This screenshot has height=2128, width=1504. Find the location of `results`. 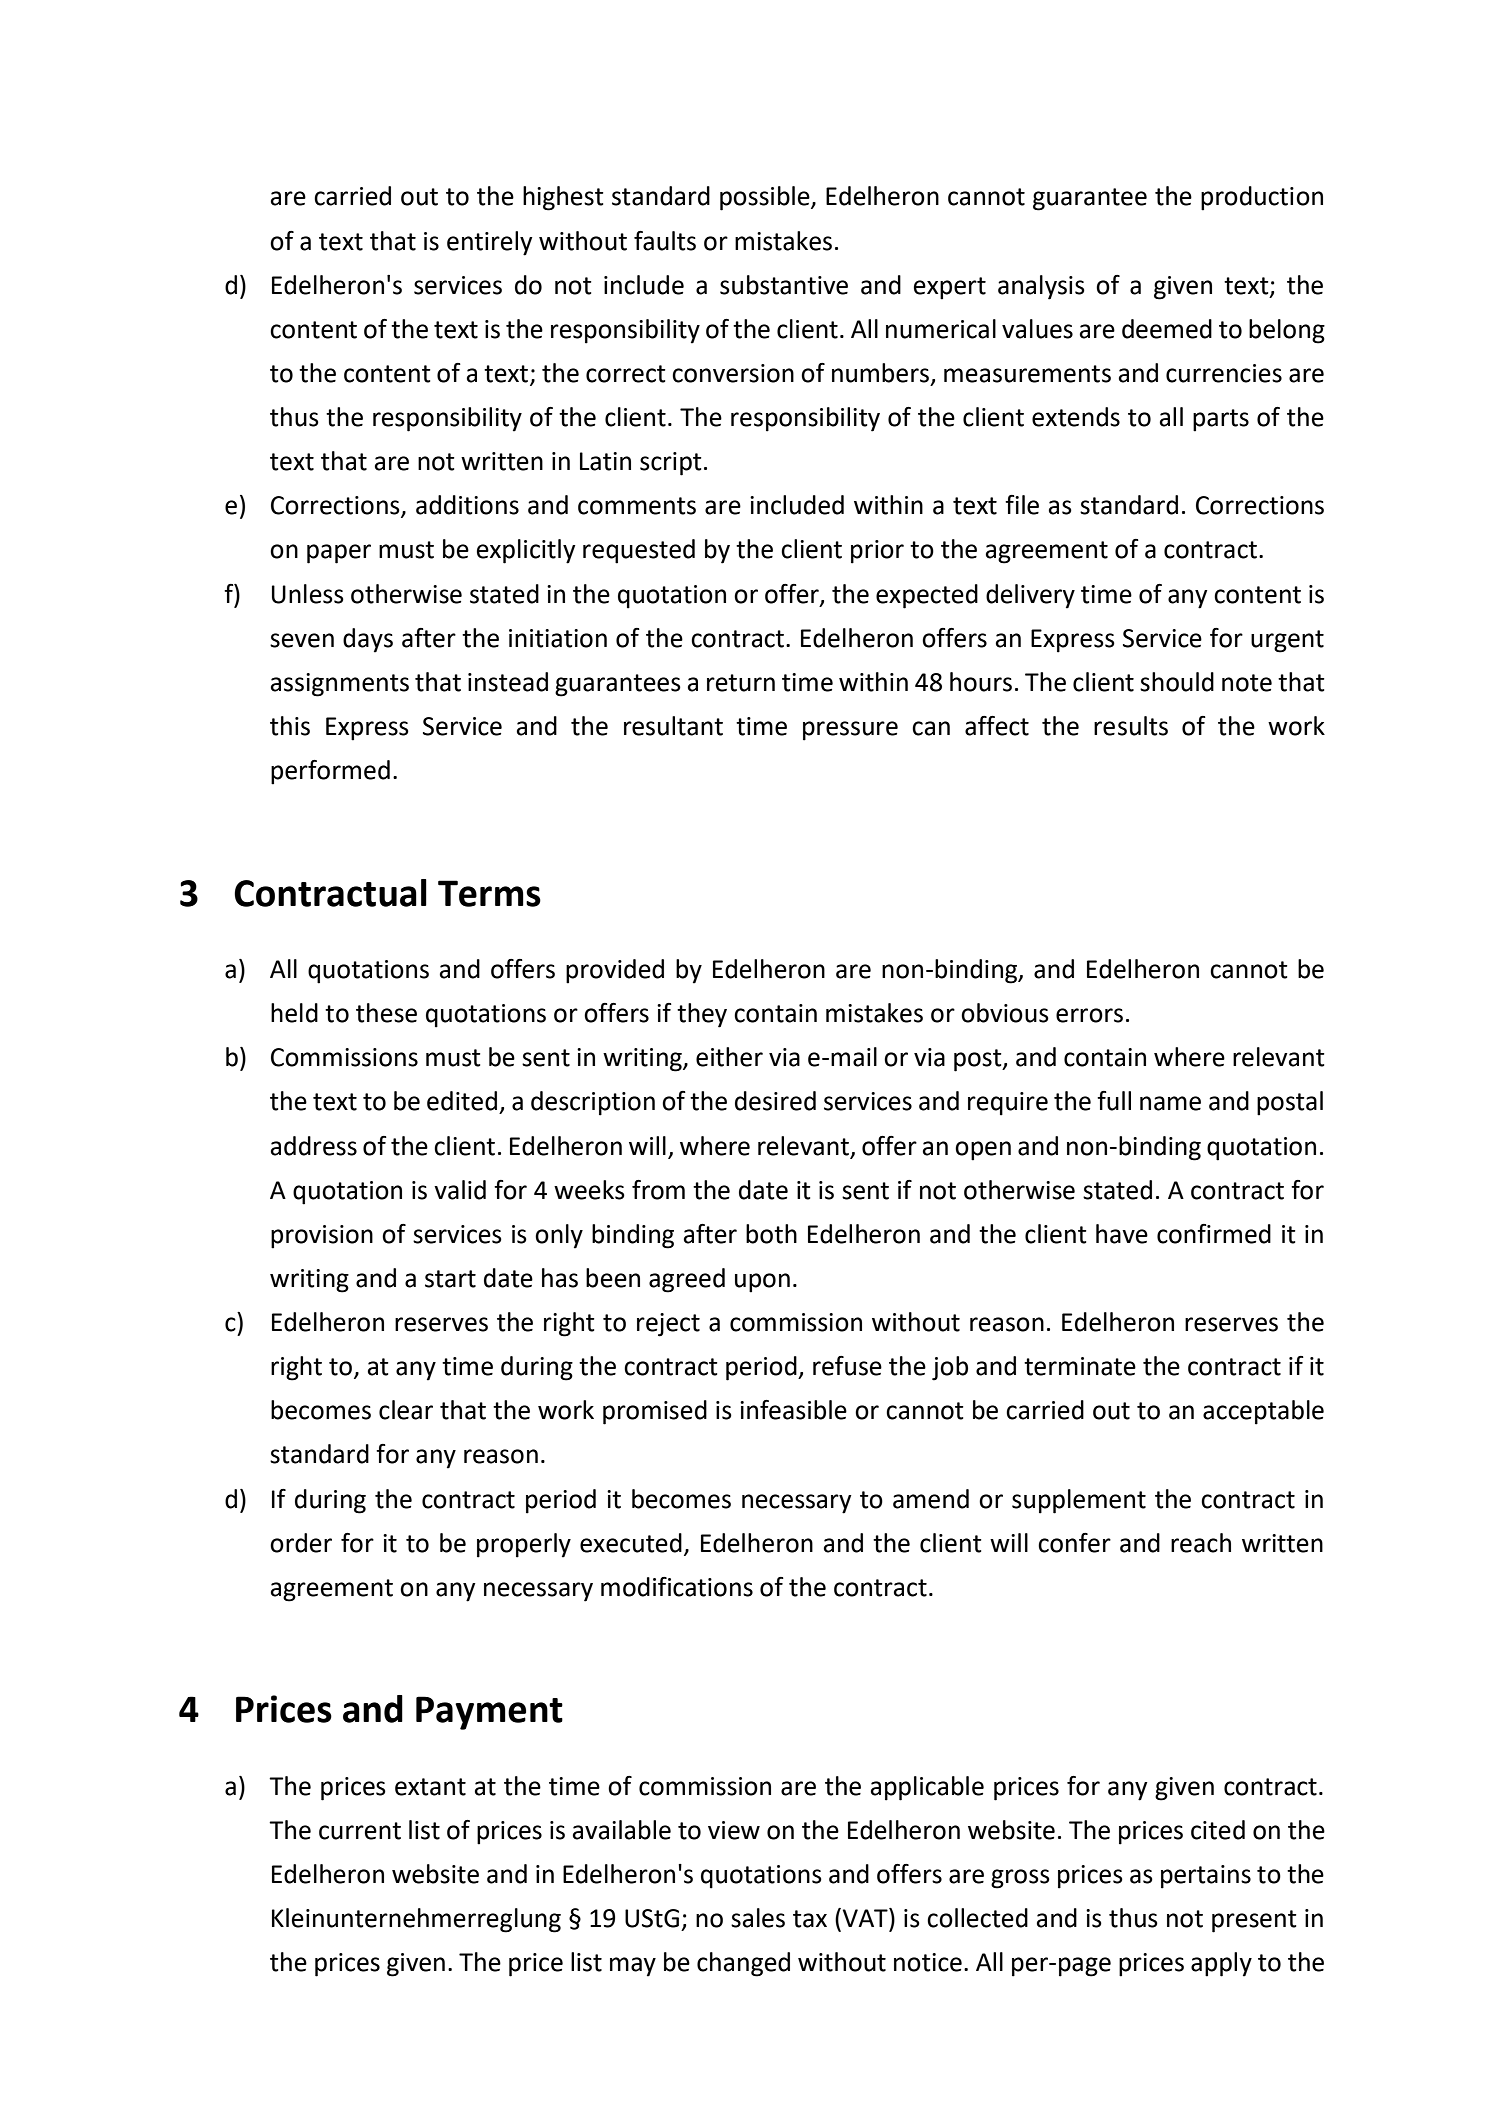

results is located at coordinates (1131, 726).
